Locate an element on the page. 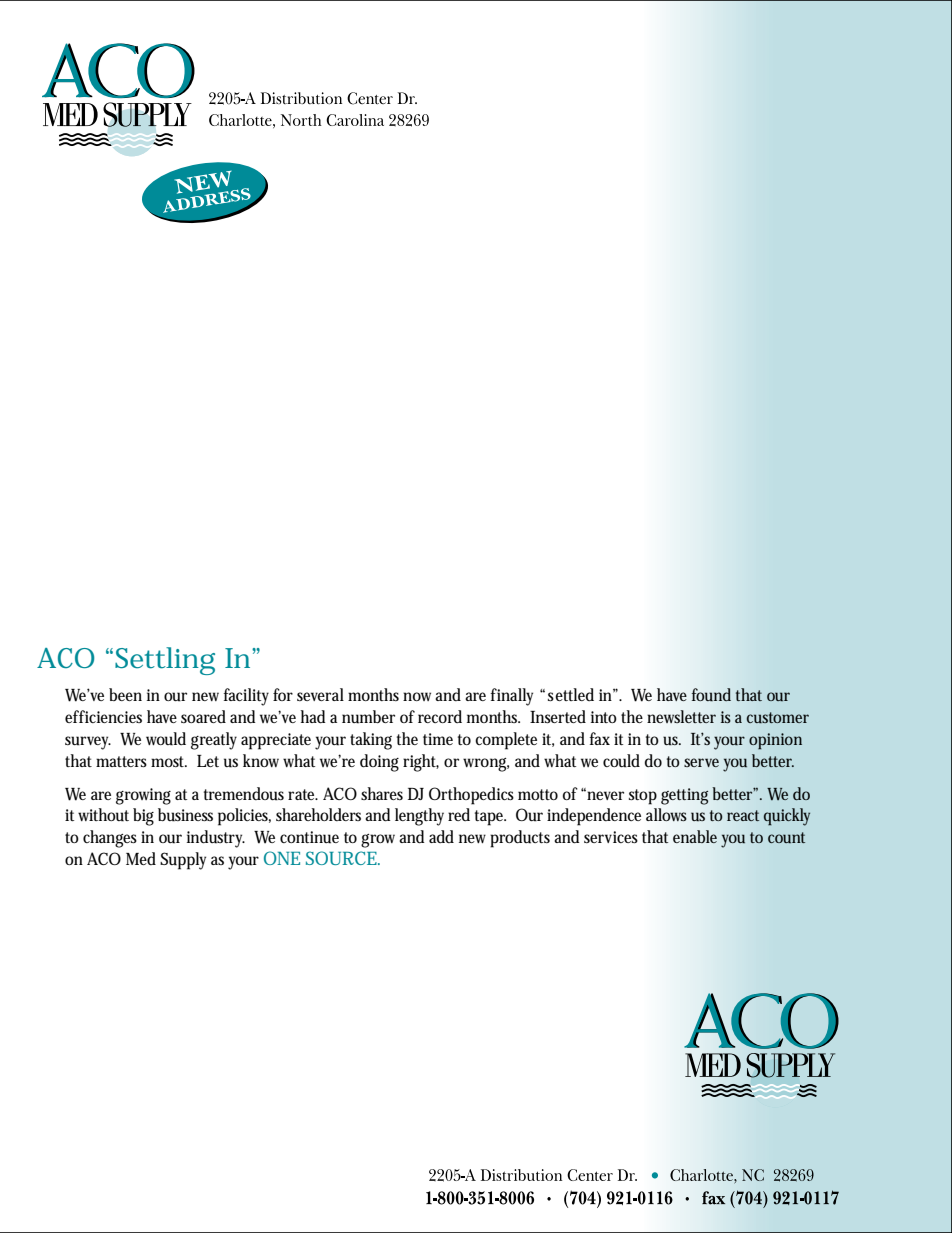 The height and width of the page is (1233, 952). finally is located at coordinates (512, 697).
